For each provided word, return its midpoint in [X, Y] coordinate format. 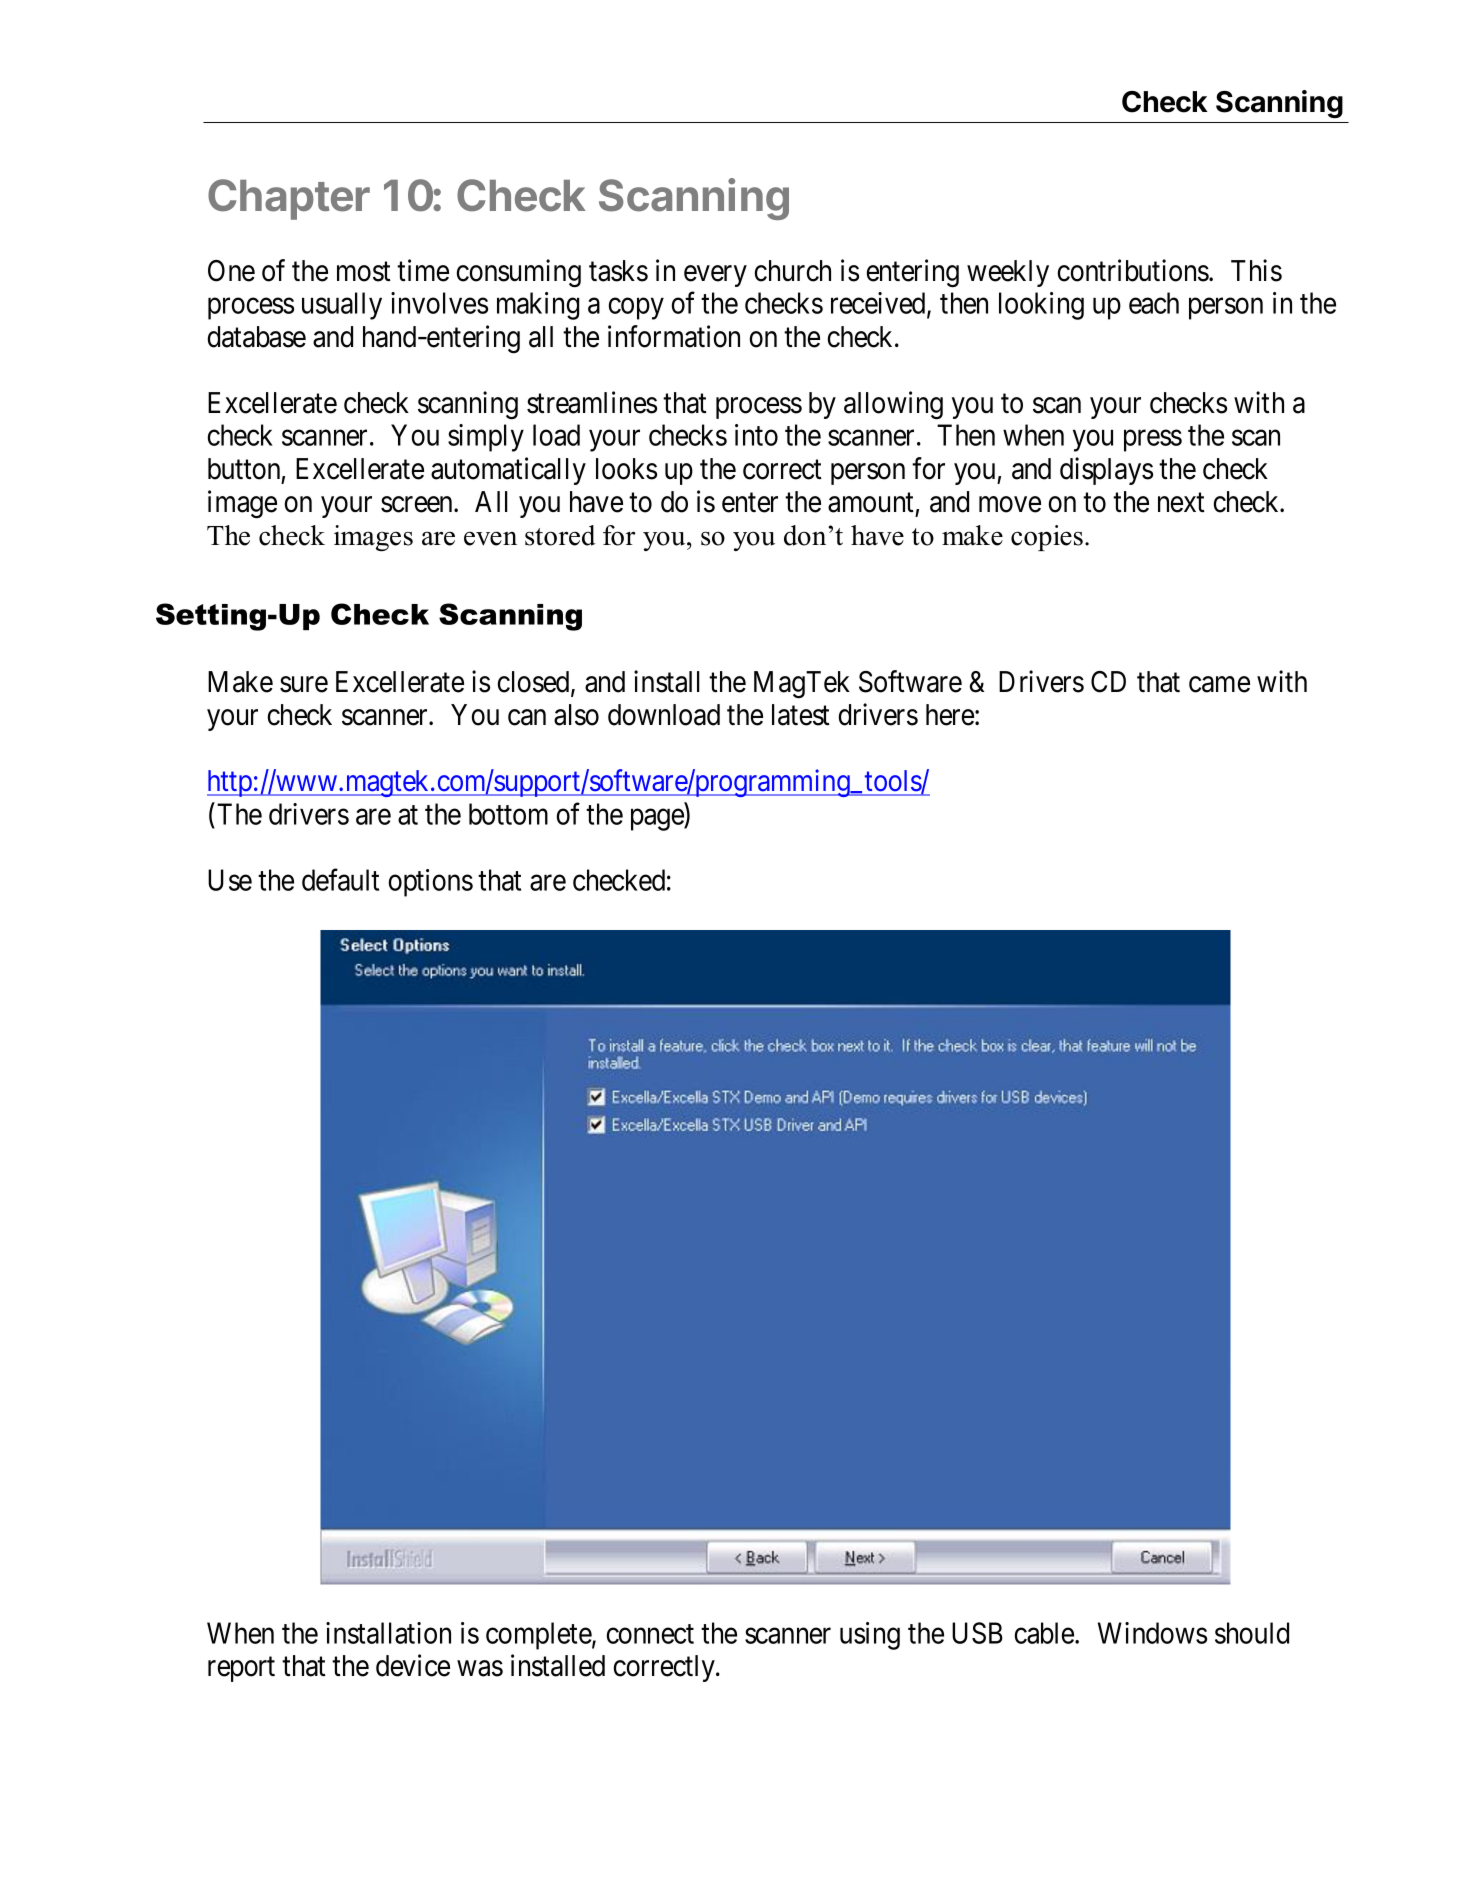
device [413, 1665]
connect [650, 1634]
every [715, 276]
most [364, 272]
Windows [1152, 1633]
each [1154, 303]
